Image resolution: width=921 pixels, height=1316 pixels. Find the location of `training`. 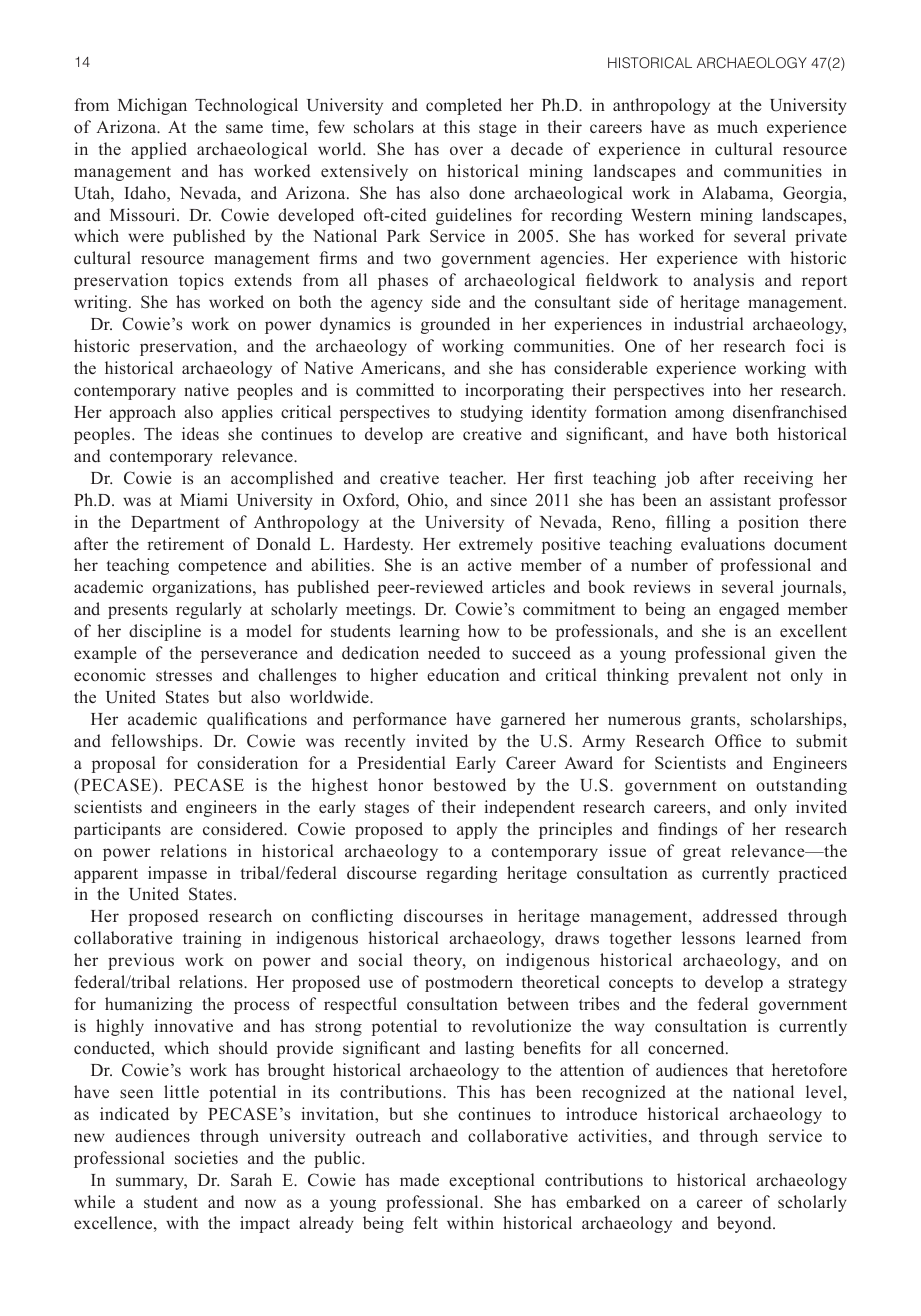

training is located at coordinates (212, 939).
